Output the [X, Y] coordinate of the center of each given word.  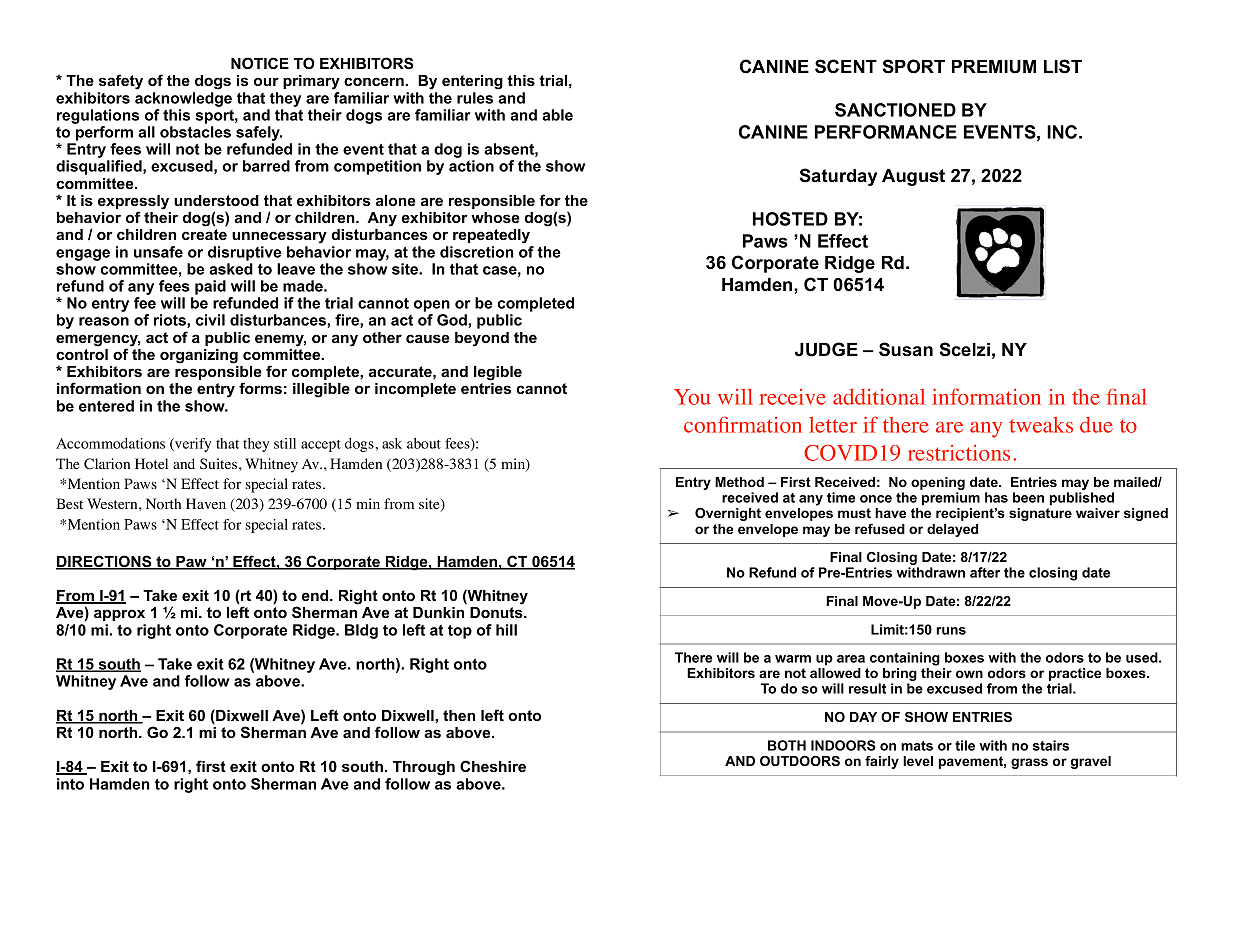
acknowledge [183, 99]
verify [192, 445]
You [692, 397]
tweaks [1041, 425]
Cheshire [493, 766]
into [70, 784]
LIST [1063, 66]
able [557, 115]
